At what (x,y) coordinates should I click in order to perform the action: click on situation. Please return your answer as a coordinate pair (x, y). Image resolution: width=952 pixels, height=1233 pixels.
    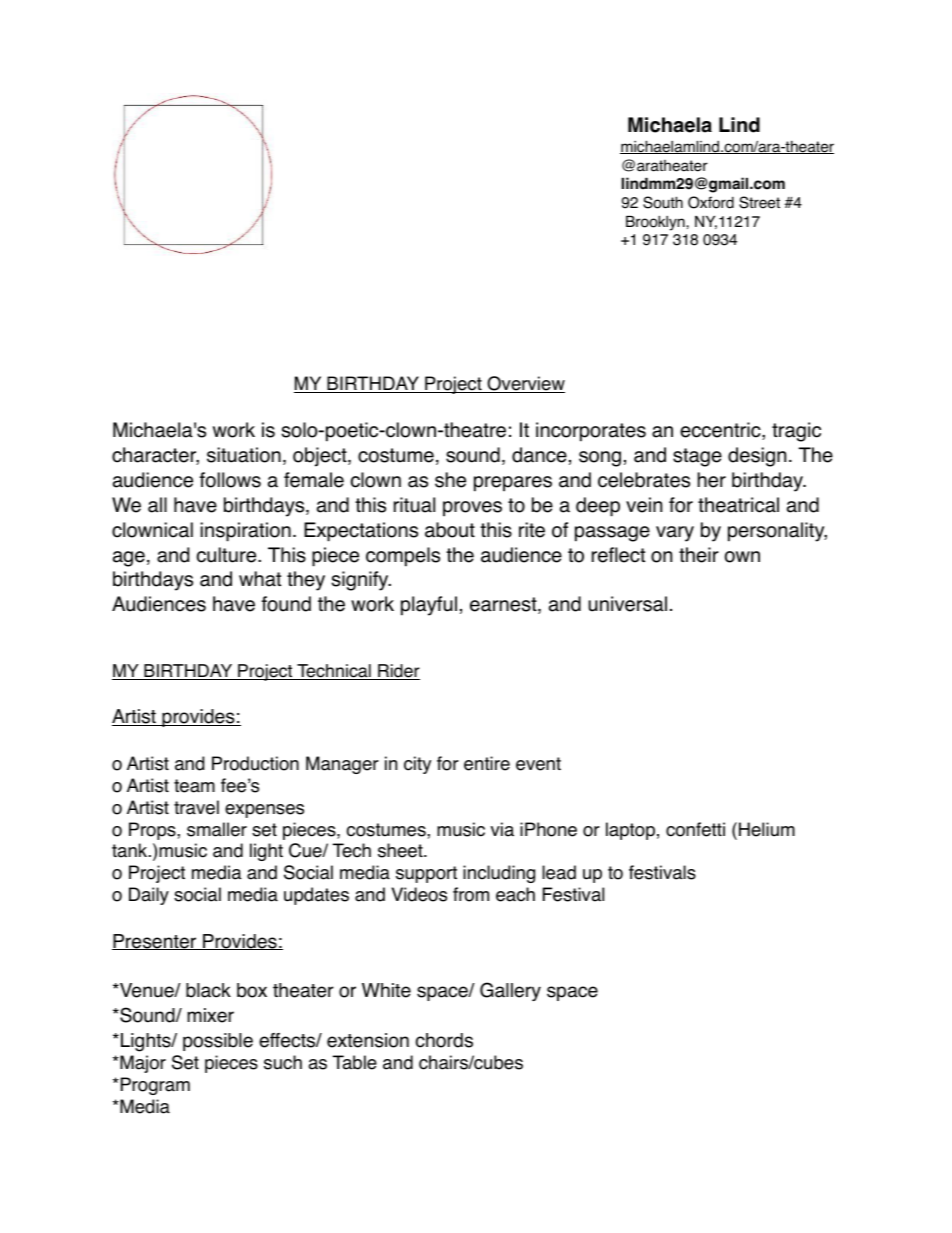
    Looking at the image, I should click on (244, 455).
